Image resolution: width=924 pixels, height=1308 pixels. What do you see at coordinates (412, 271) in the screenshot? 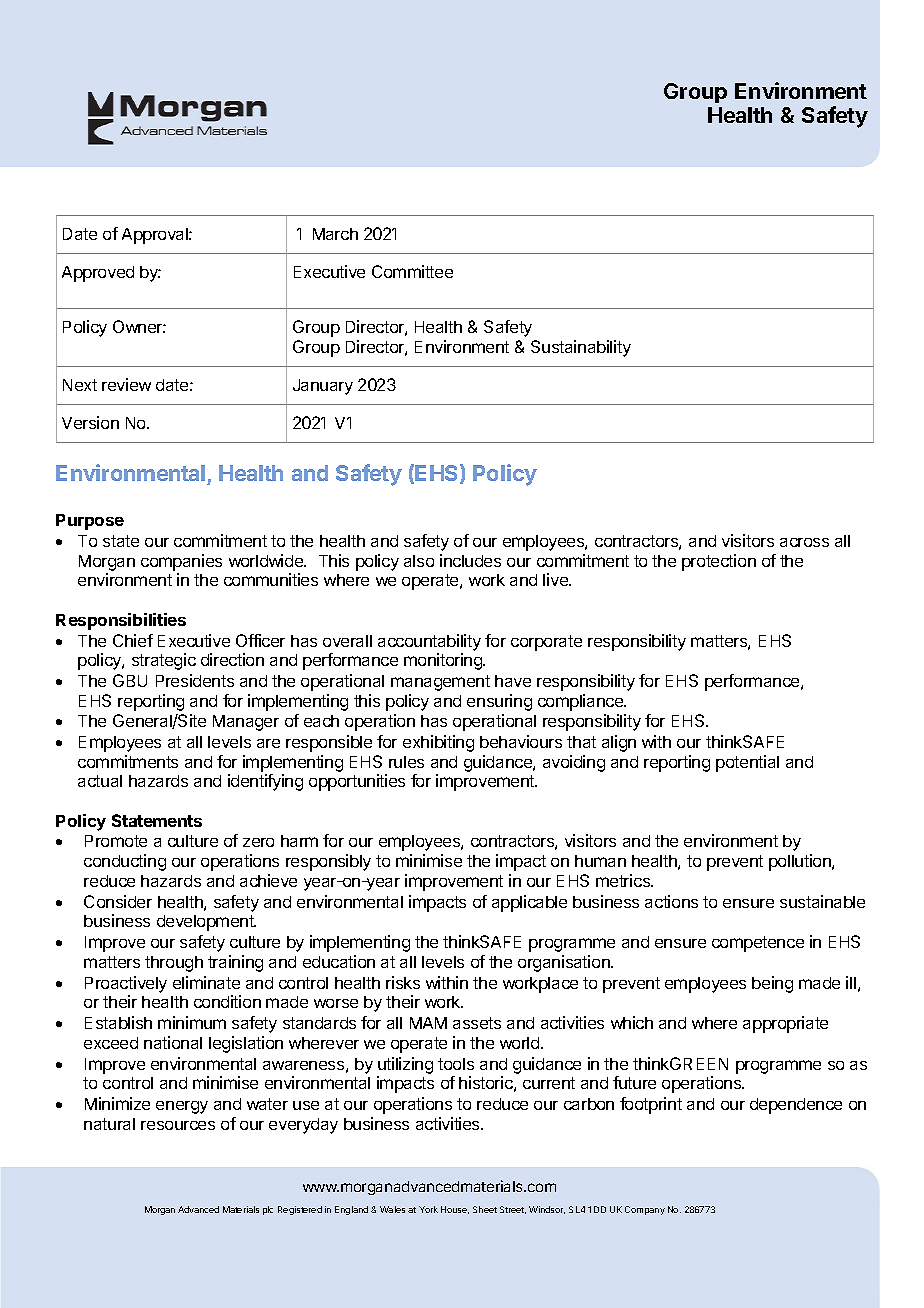
I see `Committee` at bounding box center [412, 271].
